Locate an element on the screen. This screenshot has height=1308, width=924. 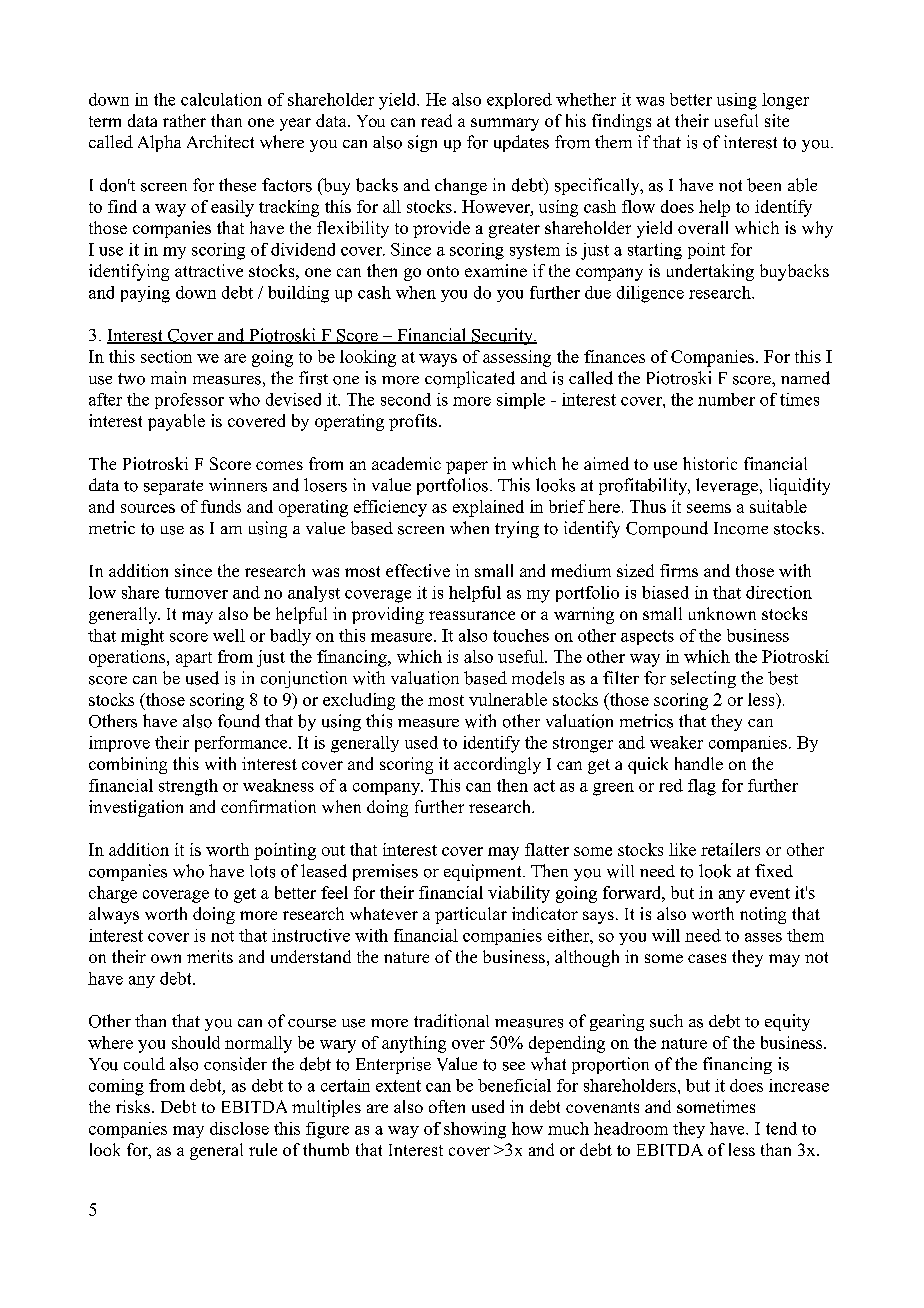
unknown is located at coordinates (722, 613).
